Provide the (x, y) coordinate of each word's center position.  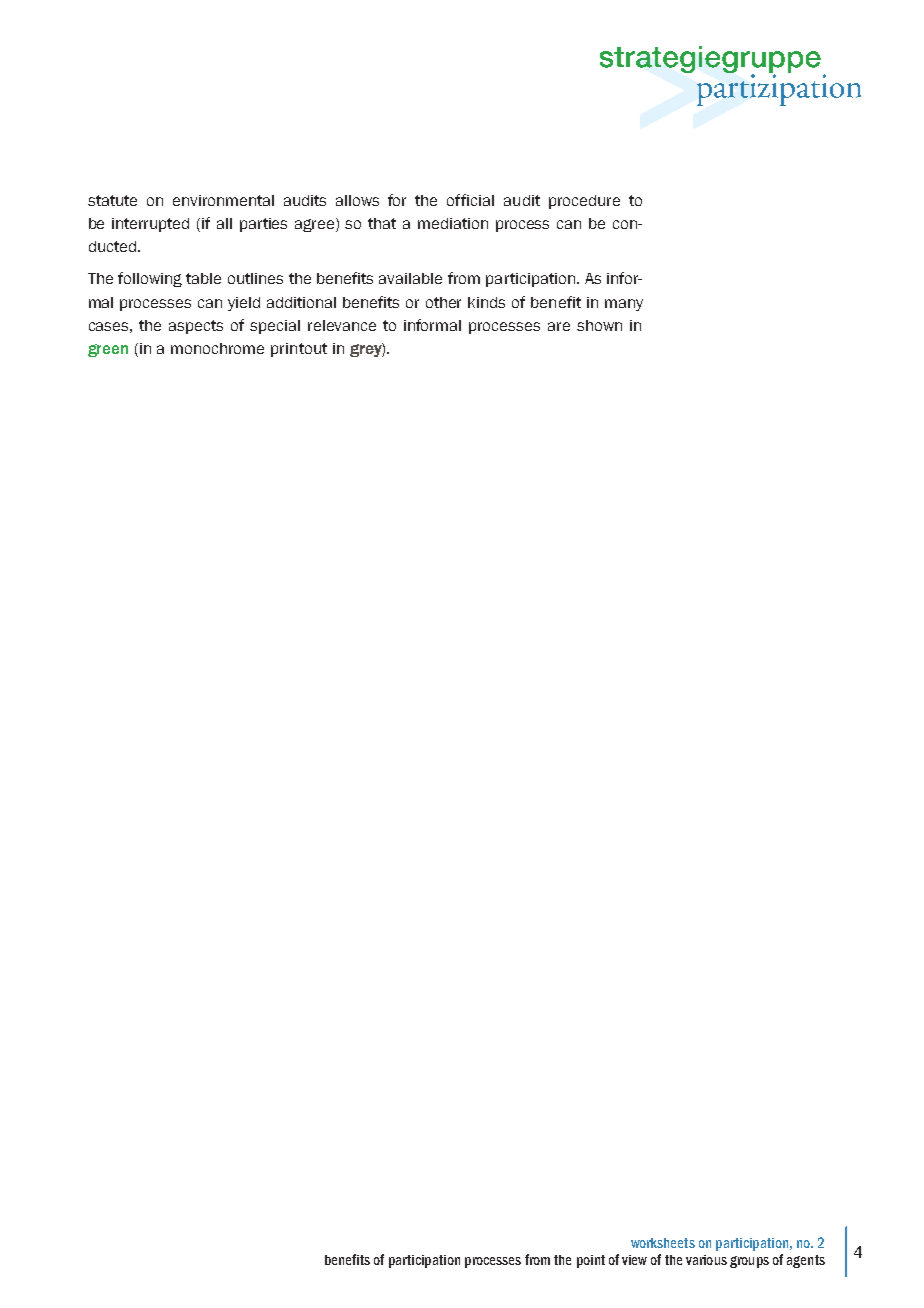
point (591, 1261)
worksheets (663, 1243)
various (706, 1260)
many (624, 305)
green (108, 350)
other (443, 302)
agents (806, 1261)
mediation (453, 223)
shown (599, 325)
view (634, 1260)
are (559, 326)
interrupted (150, 225)
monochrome (217, 348)
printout (299, 350)
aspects (196, 327)
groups (749, 1262)
